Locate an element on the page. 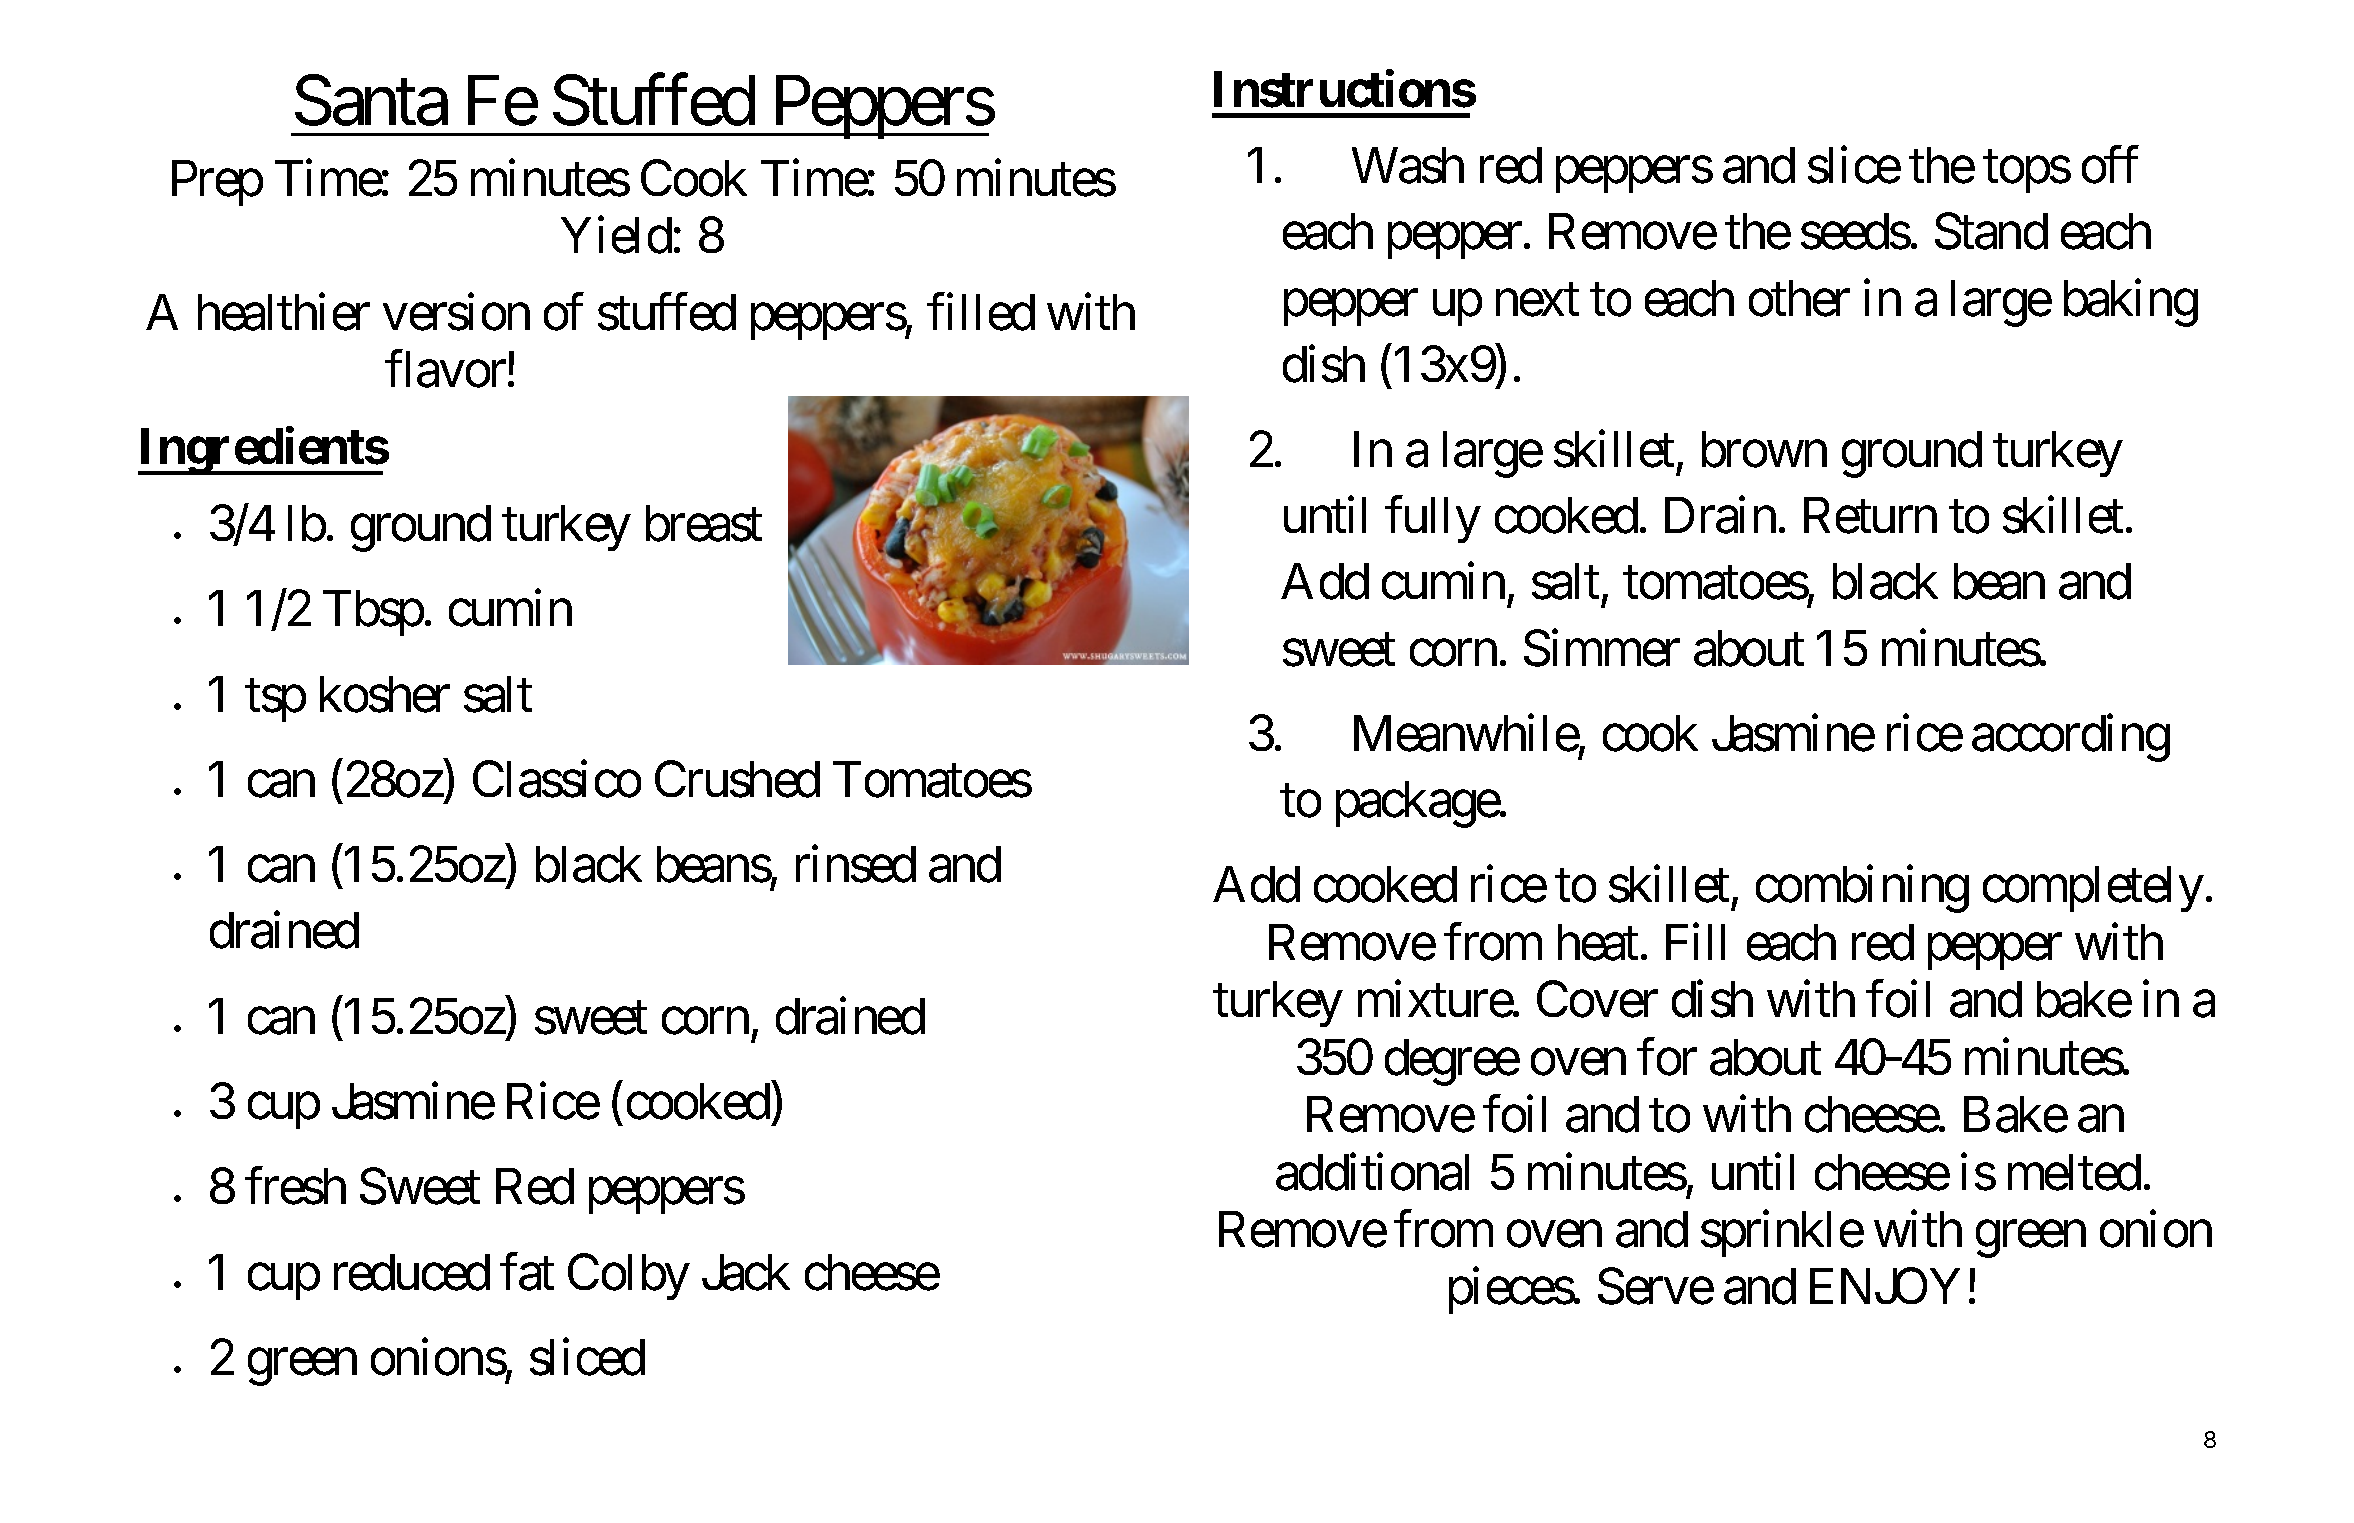  Simmer is located at coordinates (1602, 648).
